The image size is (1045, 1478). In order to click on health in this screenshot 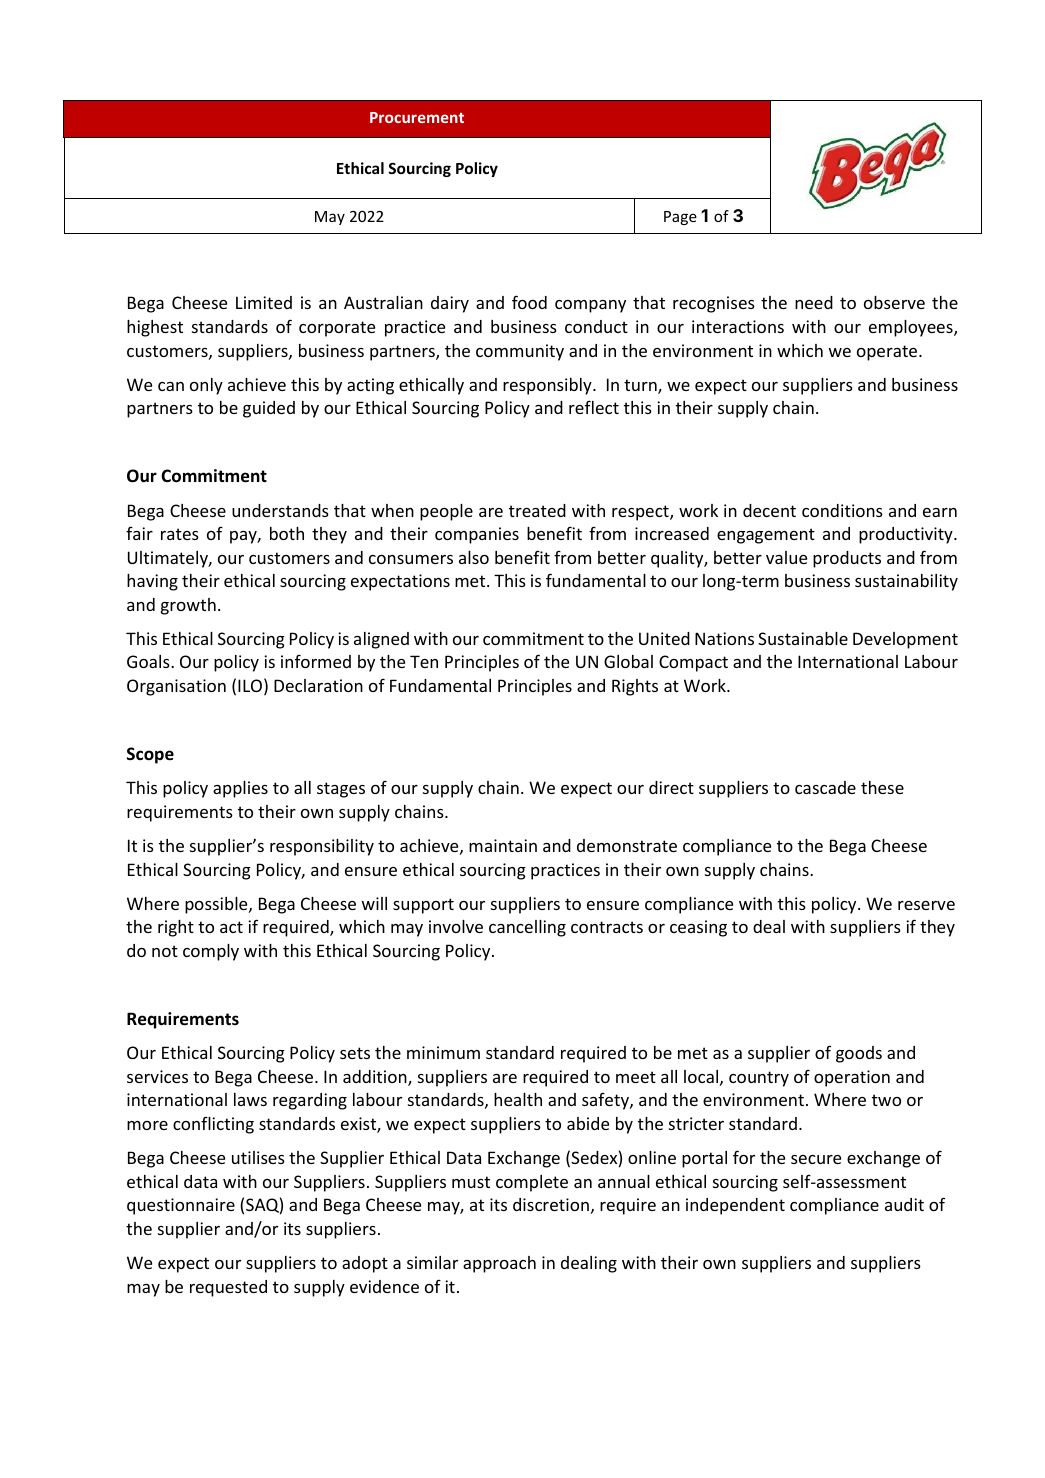, I will do `click(518, 1099)`.
